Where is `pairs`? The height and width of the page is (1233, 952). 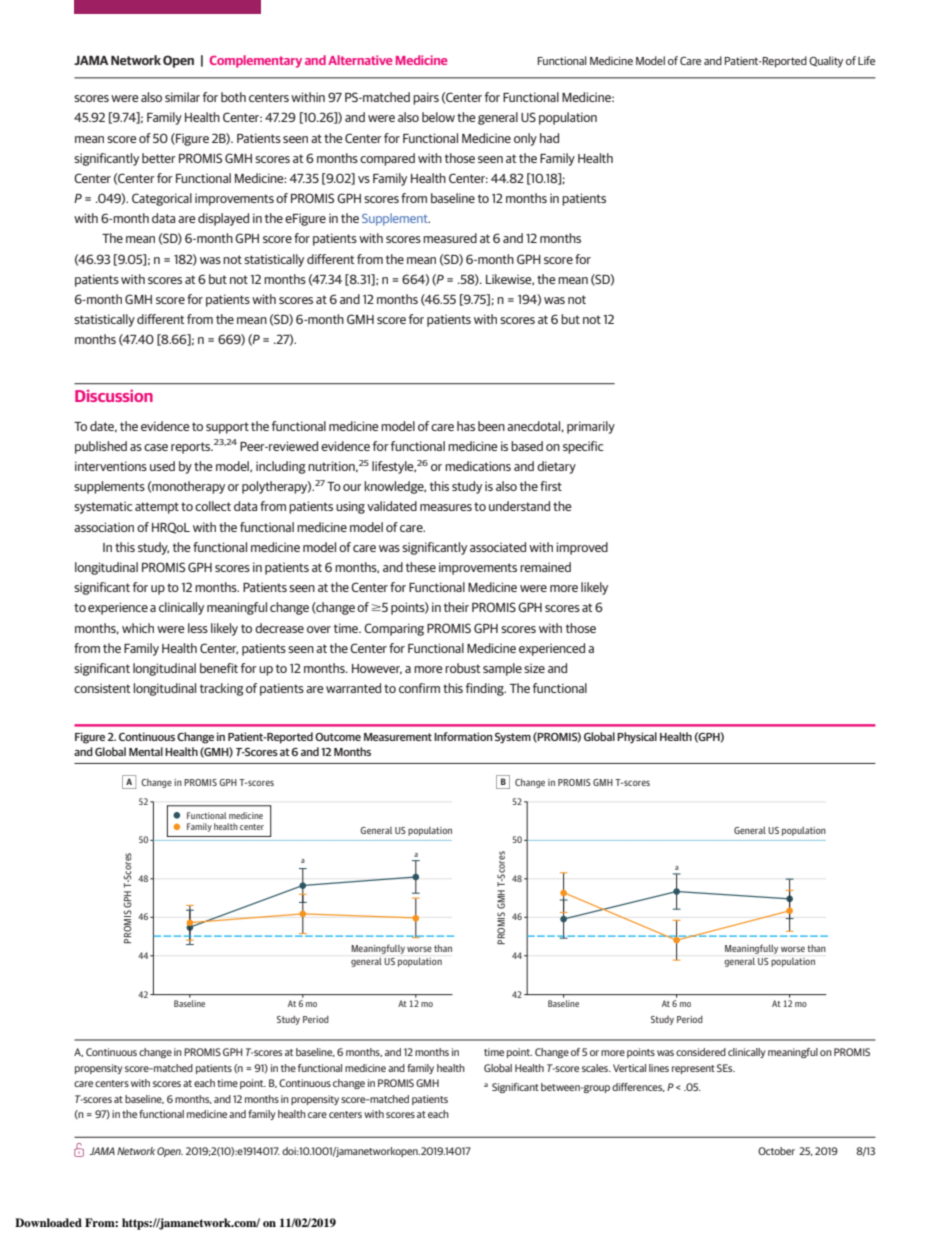 pairs is located at coordinates (426, 98).
